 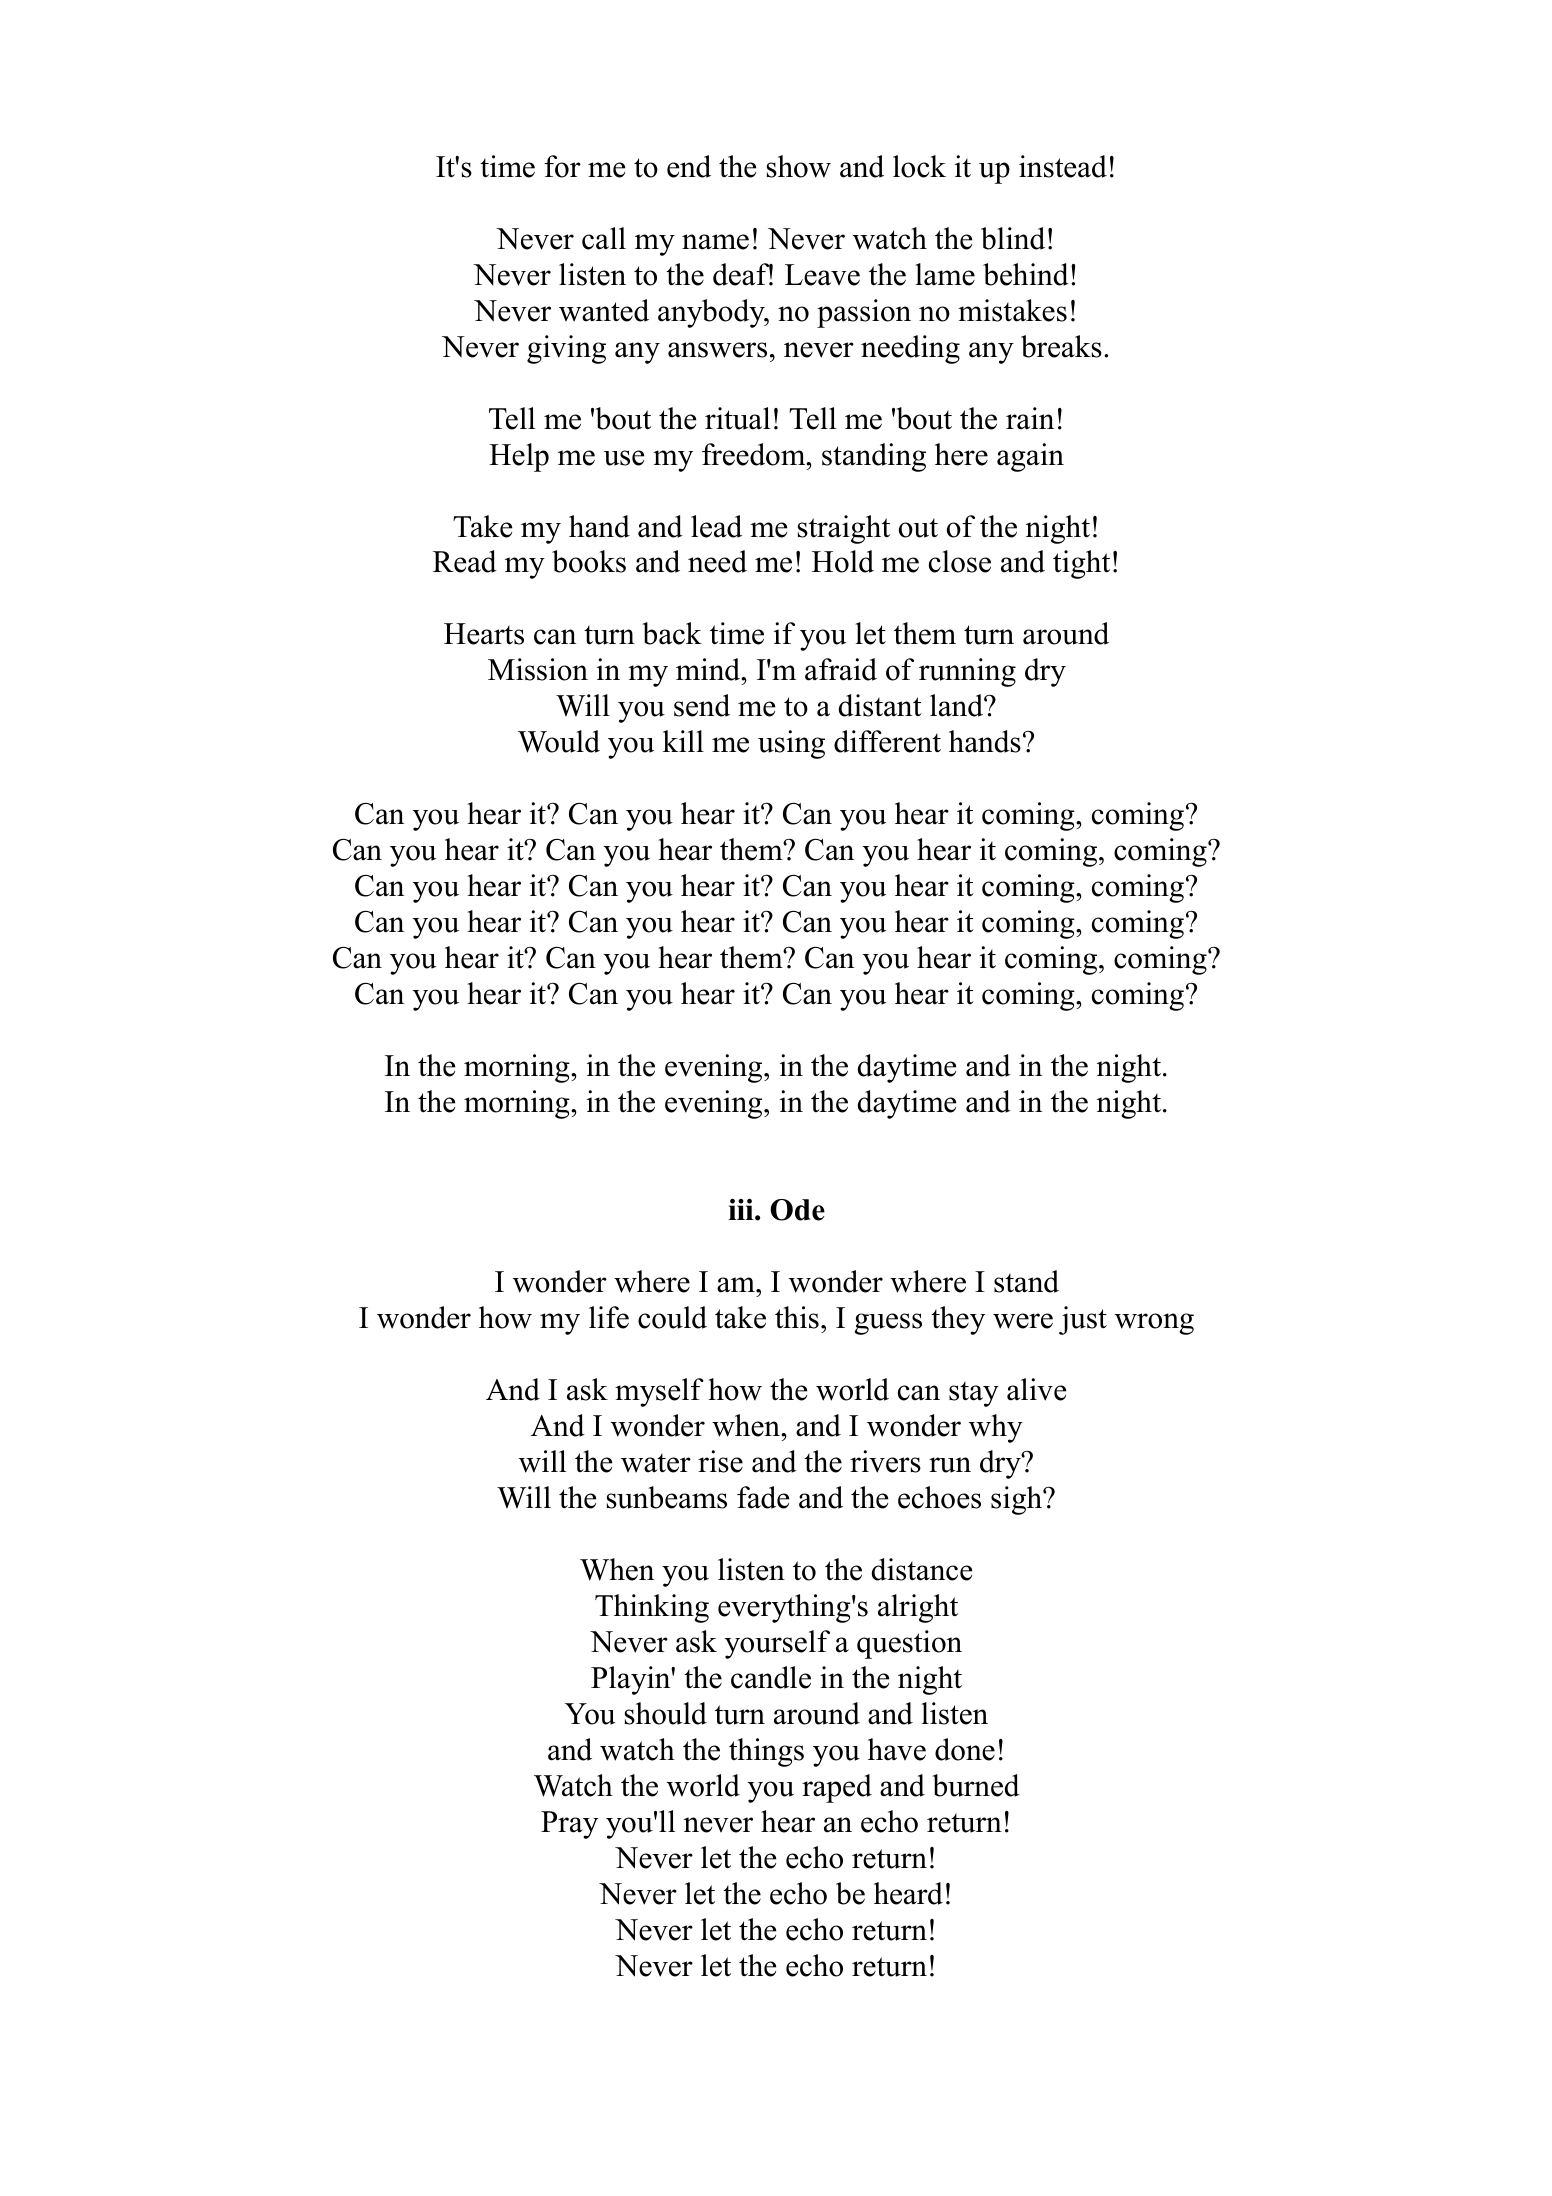 What do you see at coordinates (1081, 564) in the screenshot?
I see `tight` at bounding box center [1081, 564].
